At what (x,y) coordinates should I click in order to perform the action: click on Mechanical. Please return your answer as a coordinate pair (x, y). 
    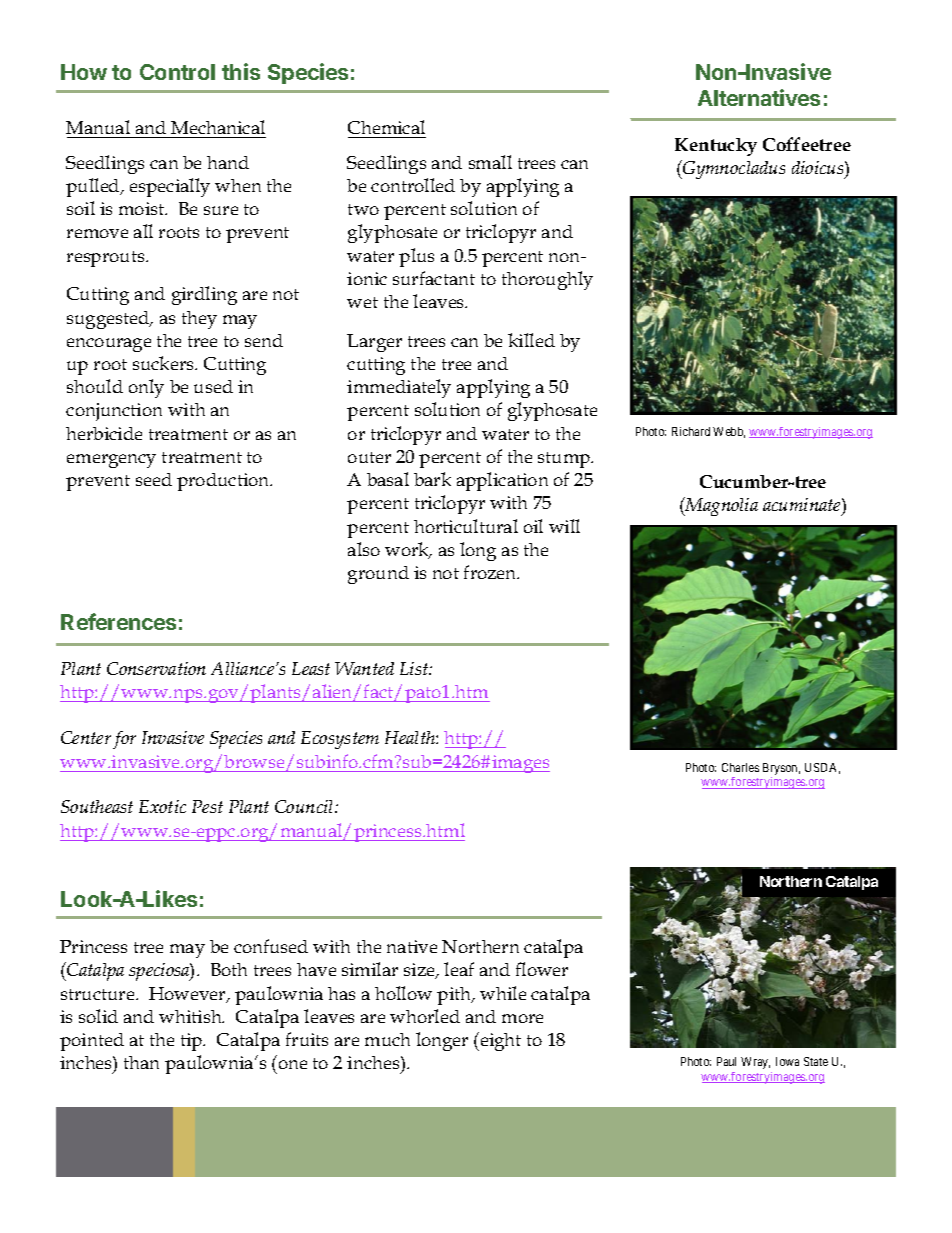
    Looking at the image, I should click on (218, 127).
